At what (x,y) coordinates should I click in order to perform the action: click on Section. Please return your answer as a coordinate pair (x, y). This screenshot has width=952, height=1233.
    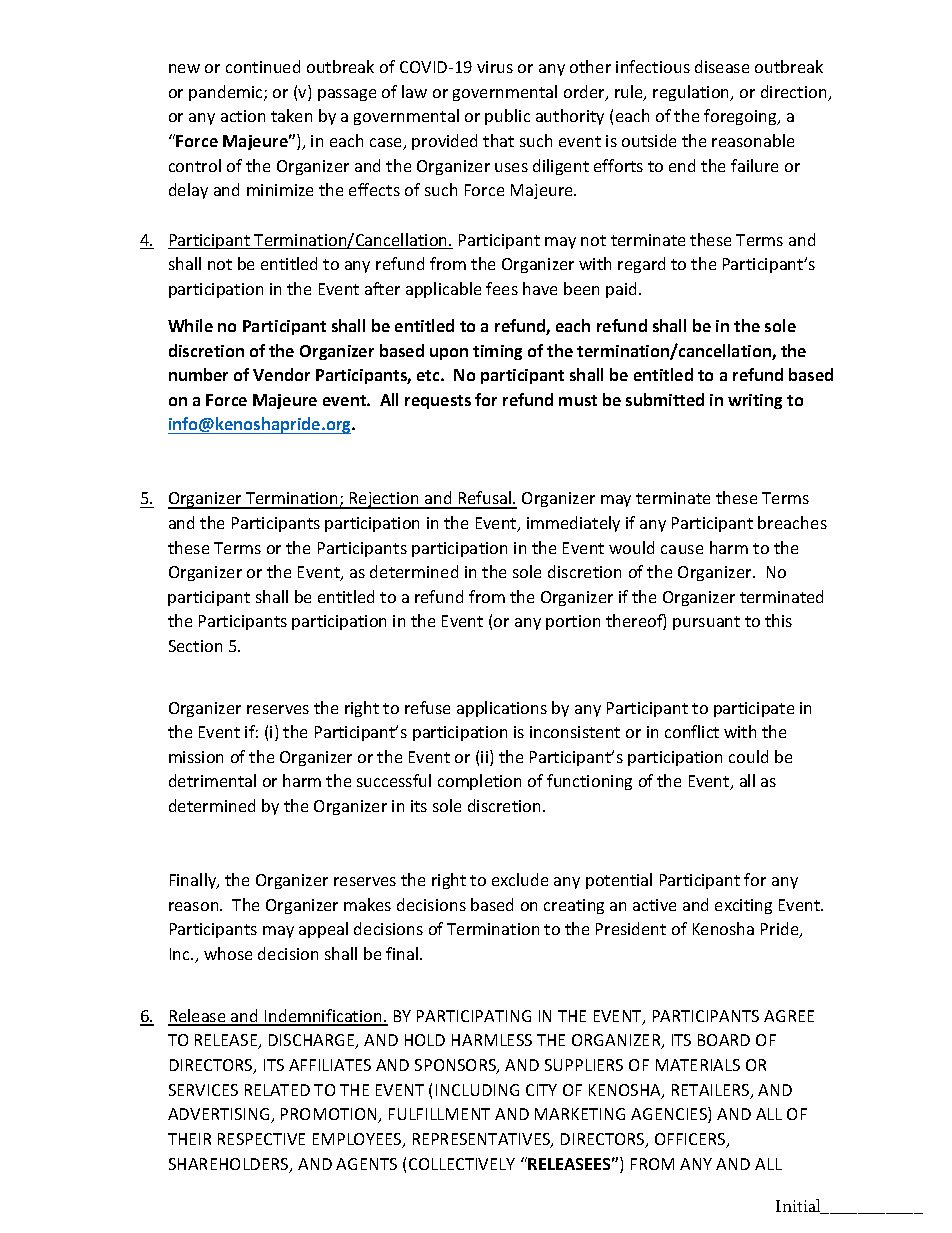
    Looking at the image, I should click on (195, 646).
